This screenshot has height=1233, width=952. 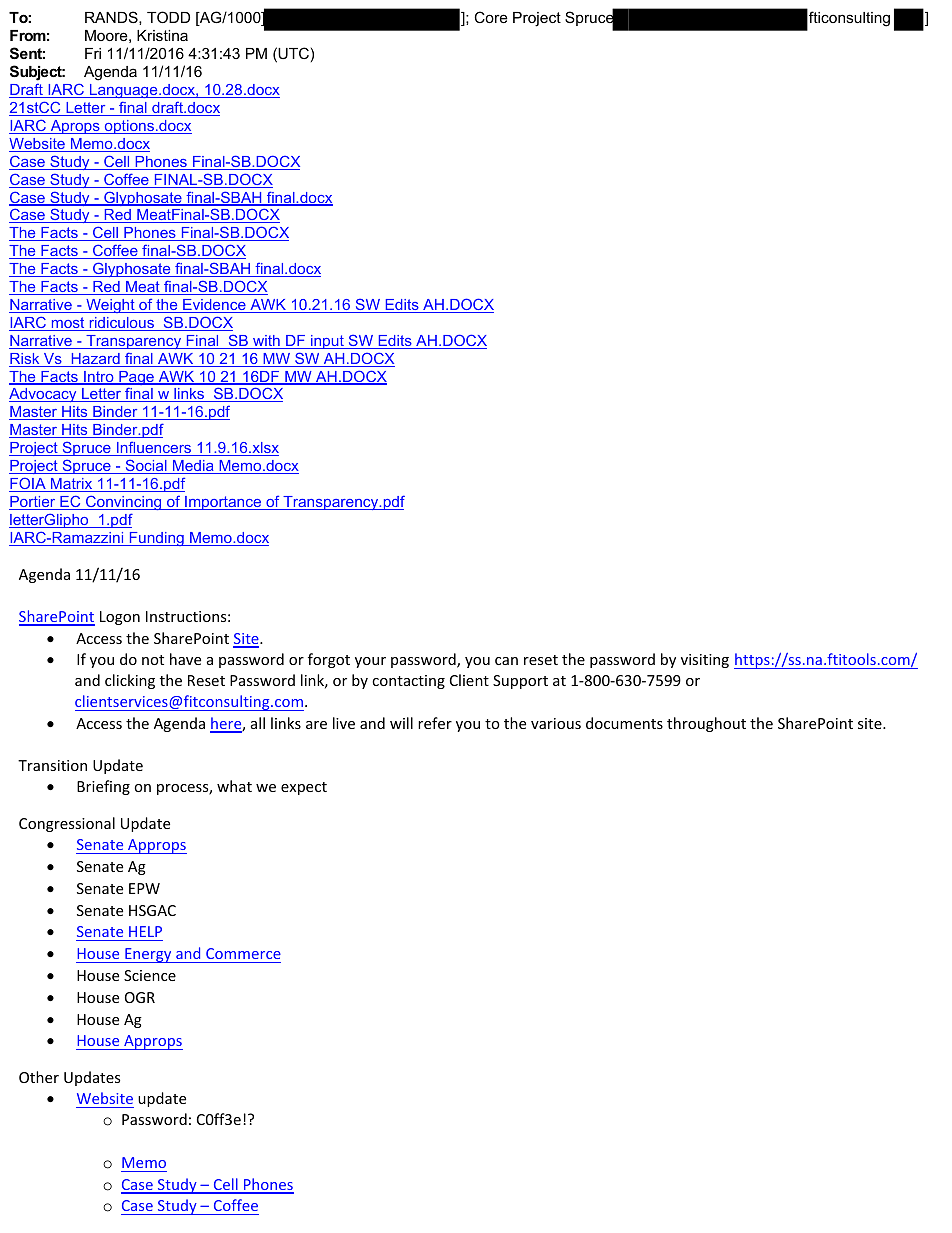 I want to click on Funding, so click(x=156, y=539).
